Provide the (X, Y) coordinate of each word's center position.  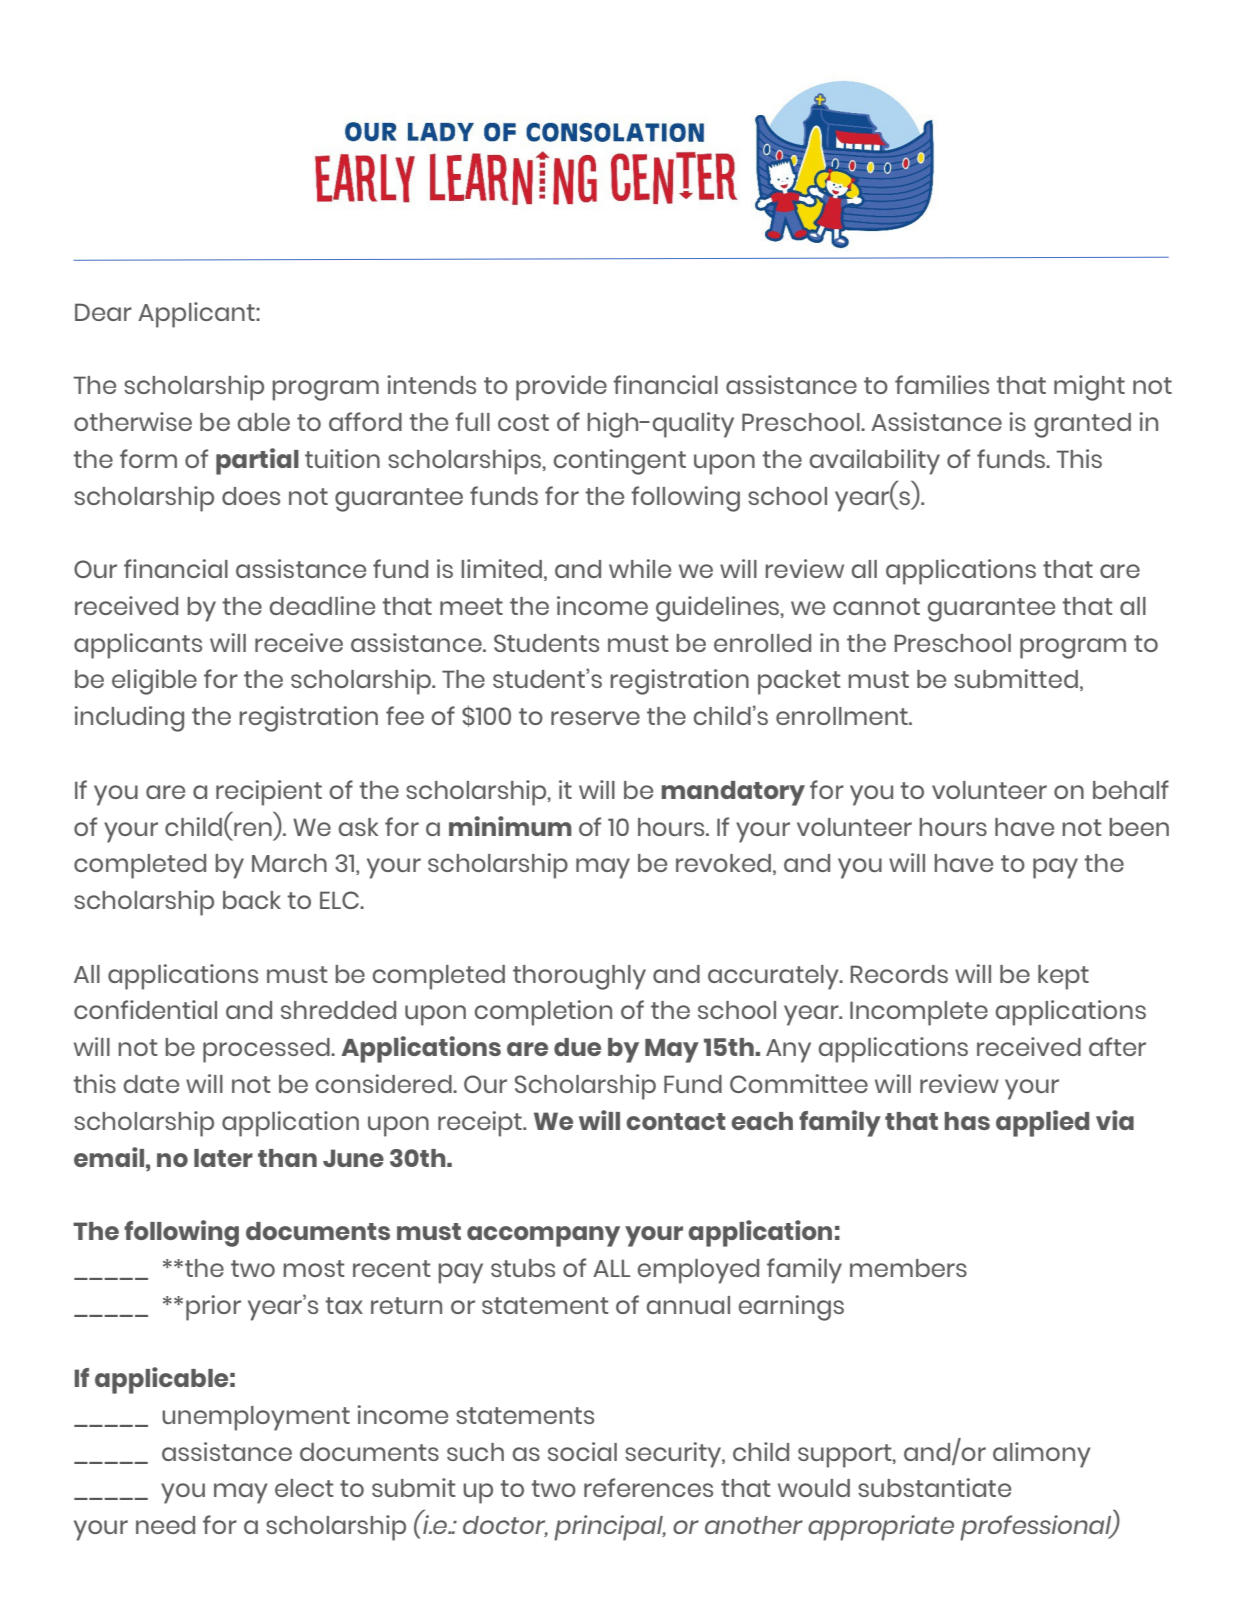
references (648, 1487)
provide (561, 388)
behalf (1131, 789)
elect (304, 1488)
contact (675, 1121)
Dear (103, 312)
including (129, 719)
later (223, 1158)
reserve (595, 718)
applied (1042, 1123)
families (942, 384)
